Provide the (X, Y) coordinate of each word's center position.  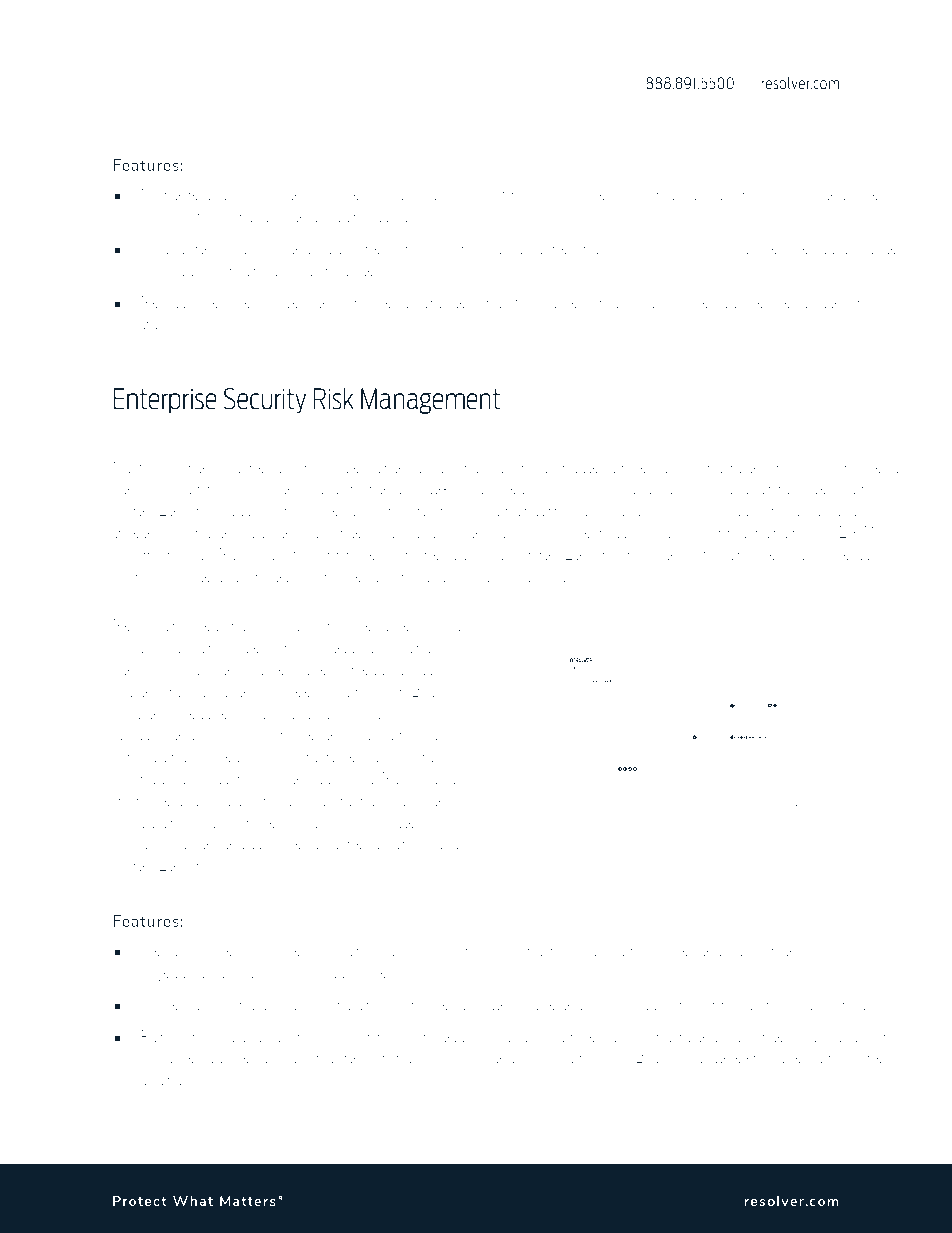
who (513, 194)
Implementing (759, 533)
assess (137, 648)
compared (489, 1058)
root (220, 1036)
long (226, 217)
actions (437, 669)
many (800, 197)
